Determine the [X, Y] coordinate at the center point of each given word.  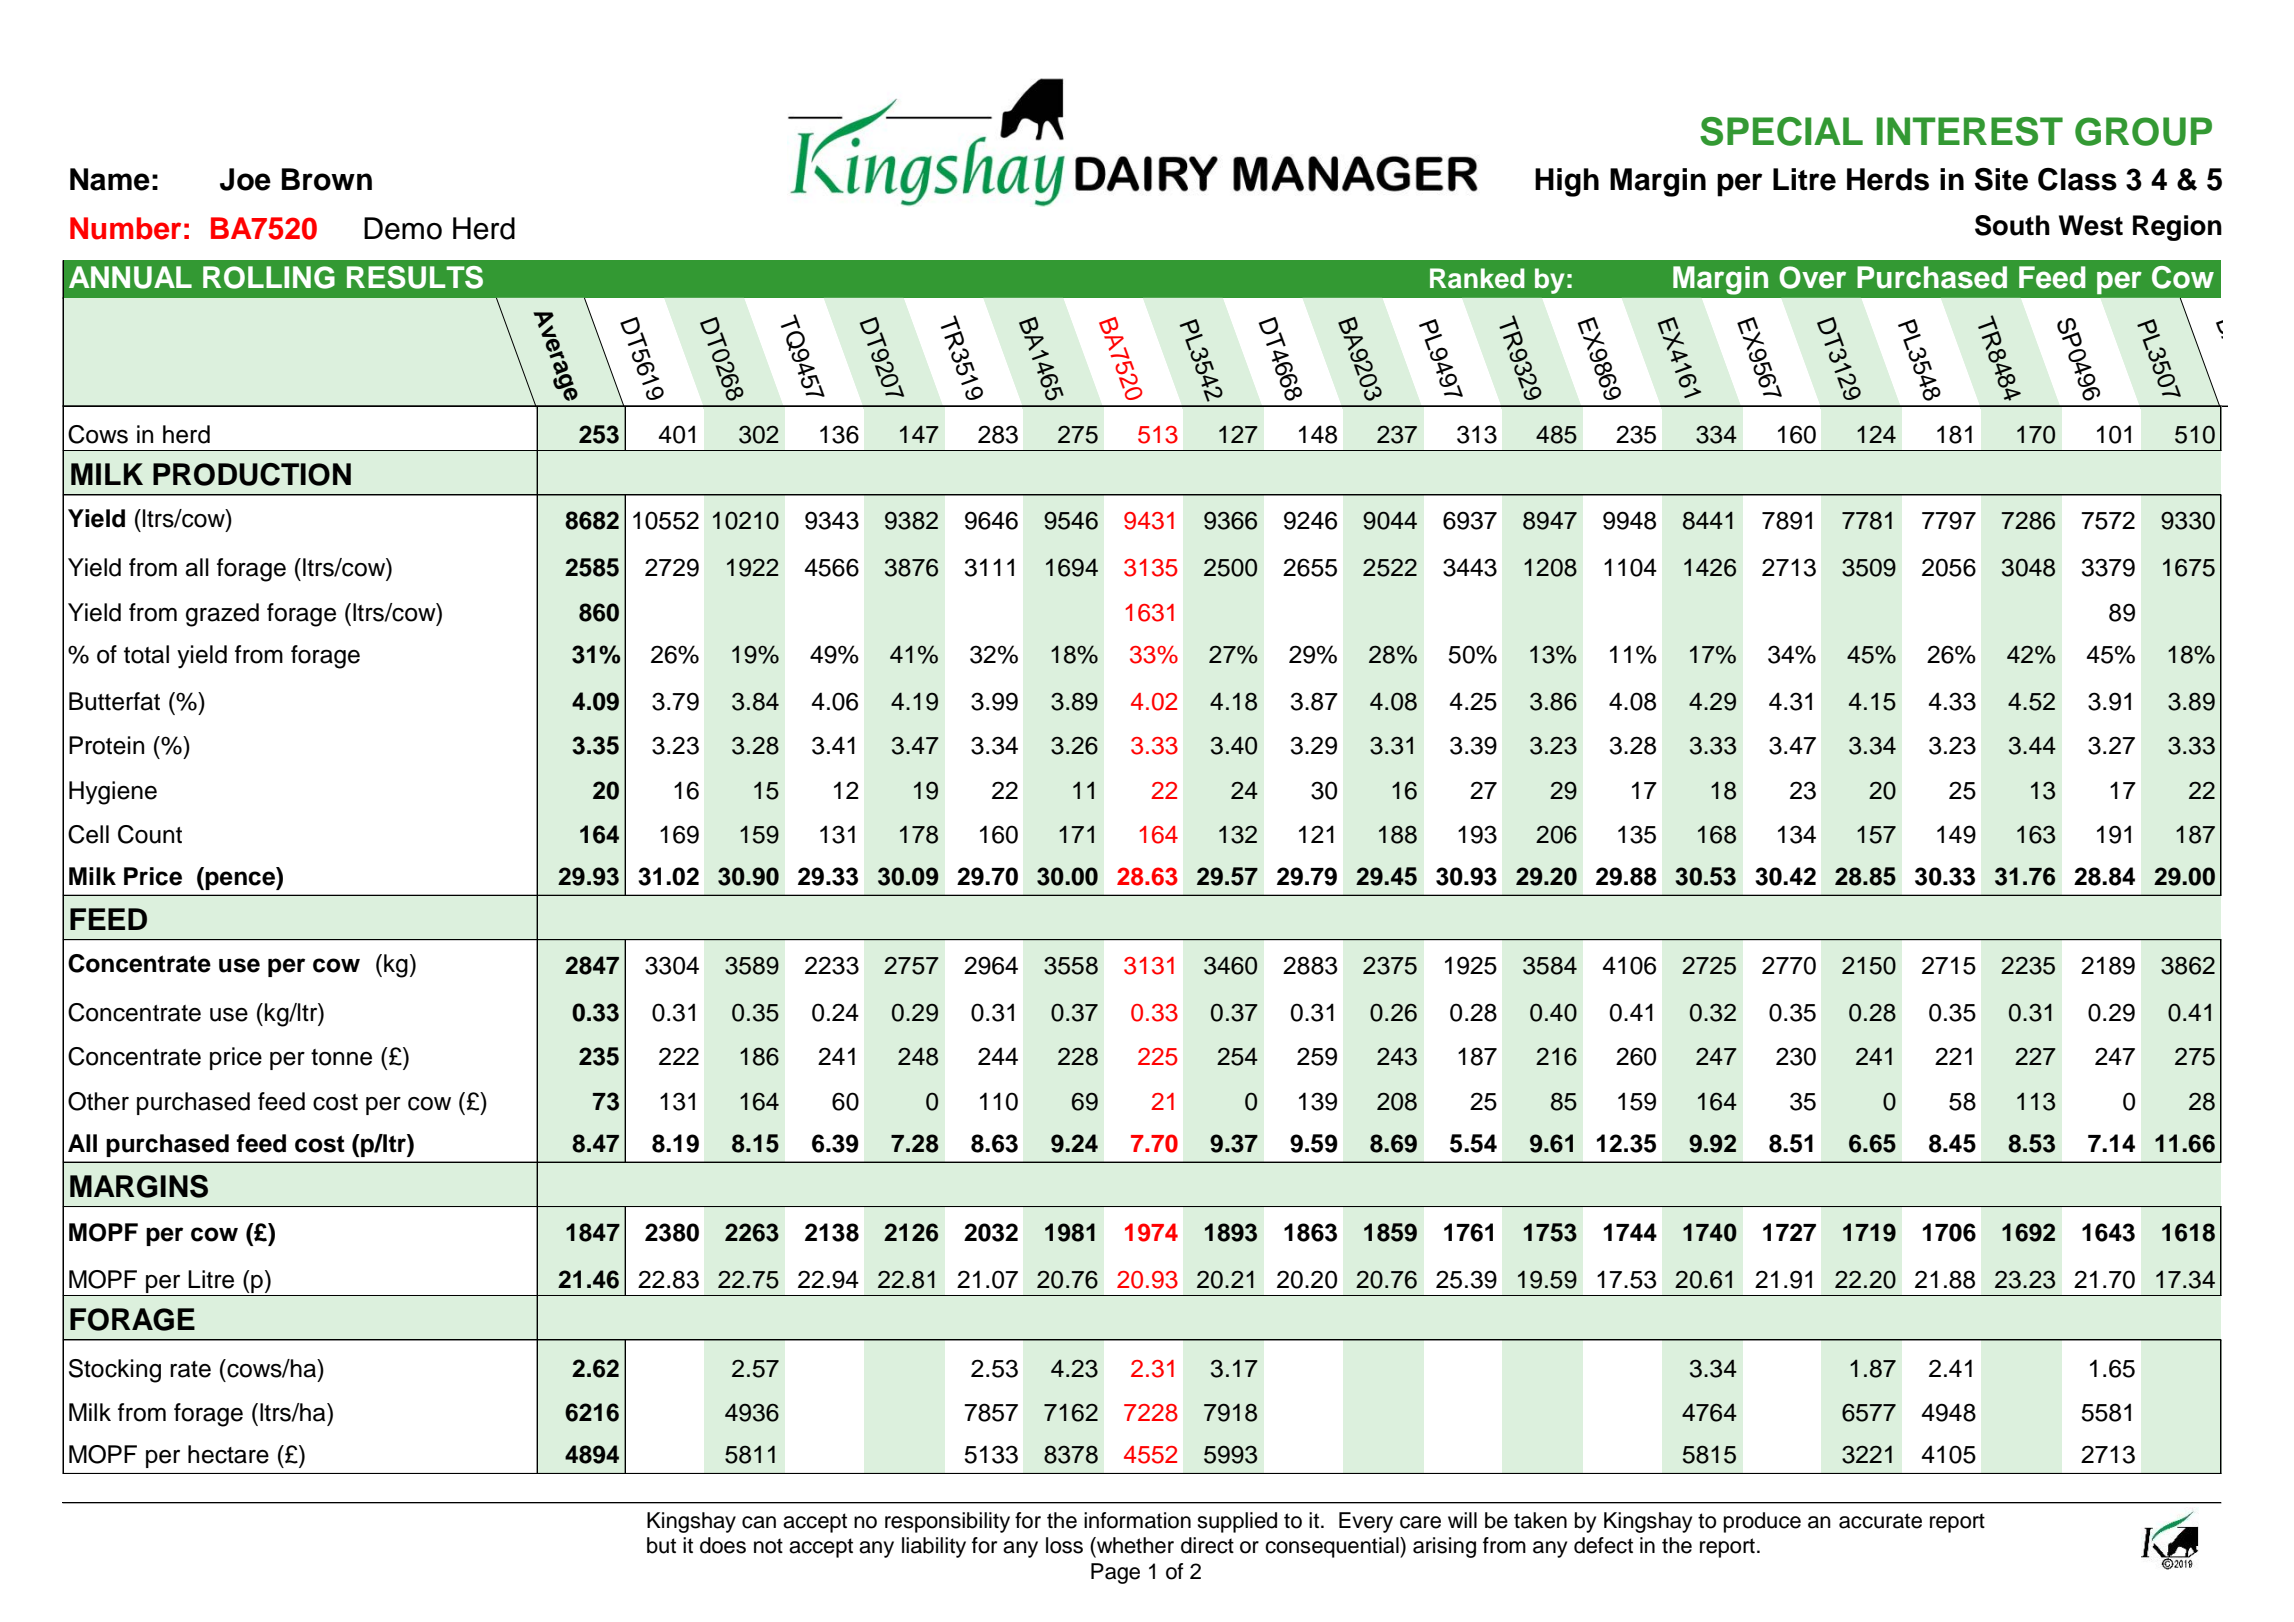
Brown [327, 179]
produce [1762, 1522]
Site [2001, 179]
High [1567, 182]
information [1137, 1520]
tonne [341, 1057]
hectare [228, 1454]
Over [1812, 277]
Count [150, 834]
